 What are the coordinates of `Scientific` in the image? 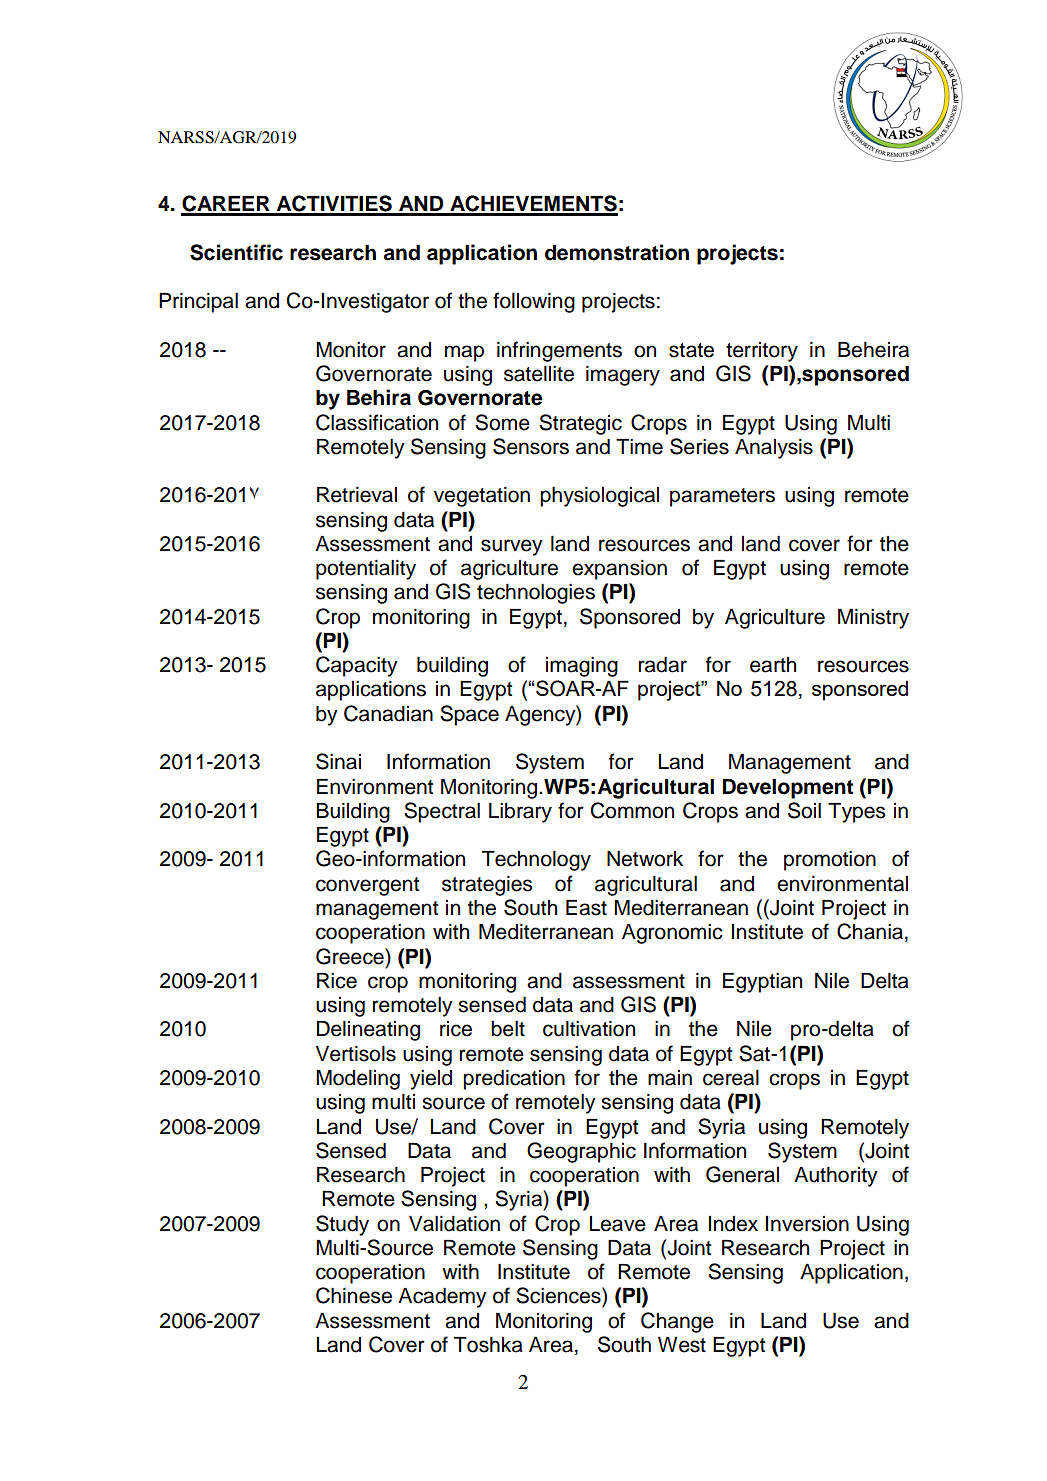 It's located at (236, 252).
